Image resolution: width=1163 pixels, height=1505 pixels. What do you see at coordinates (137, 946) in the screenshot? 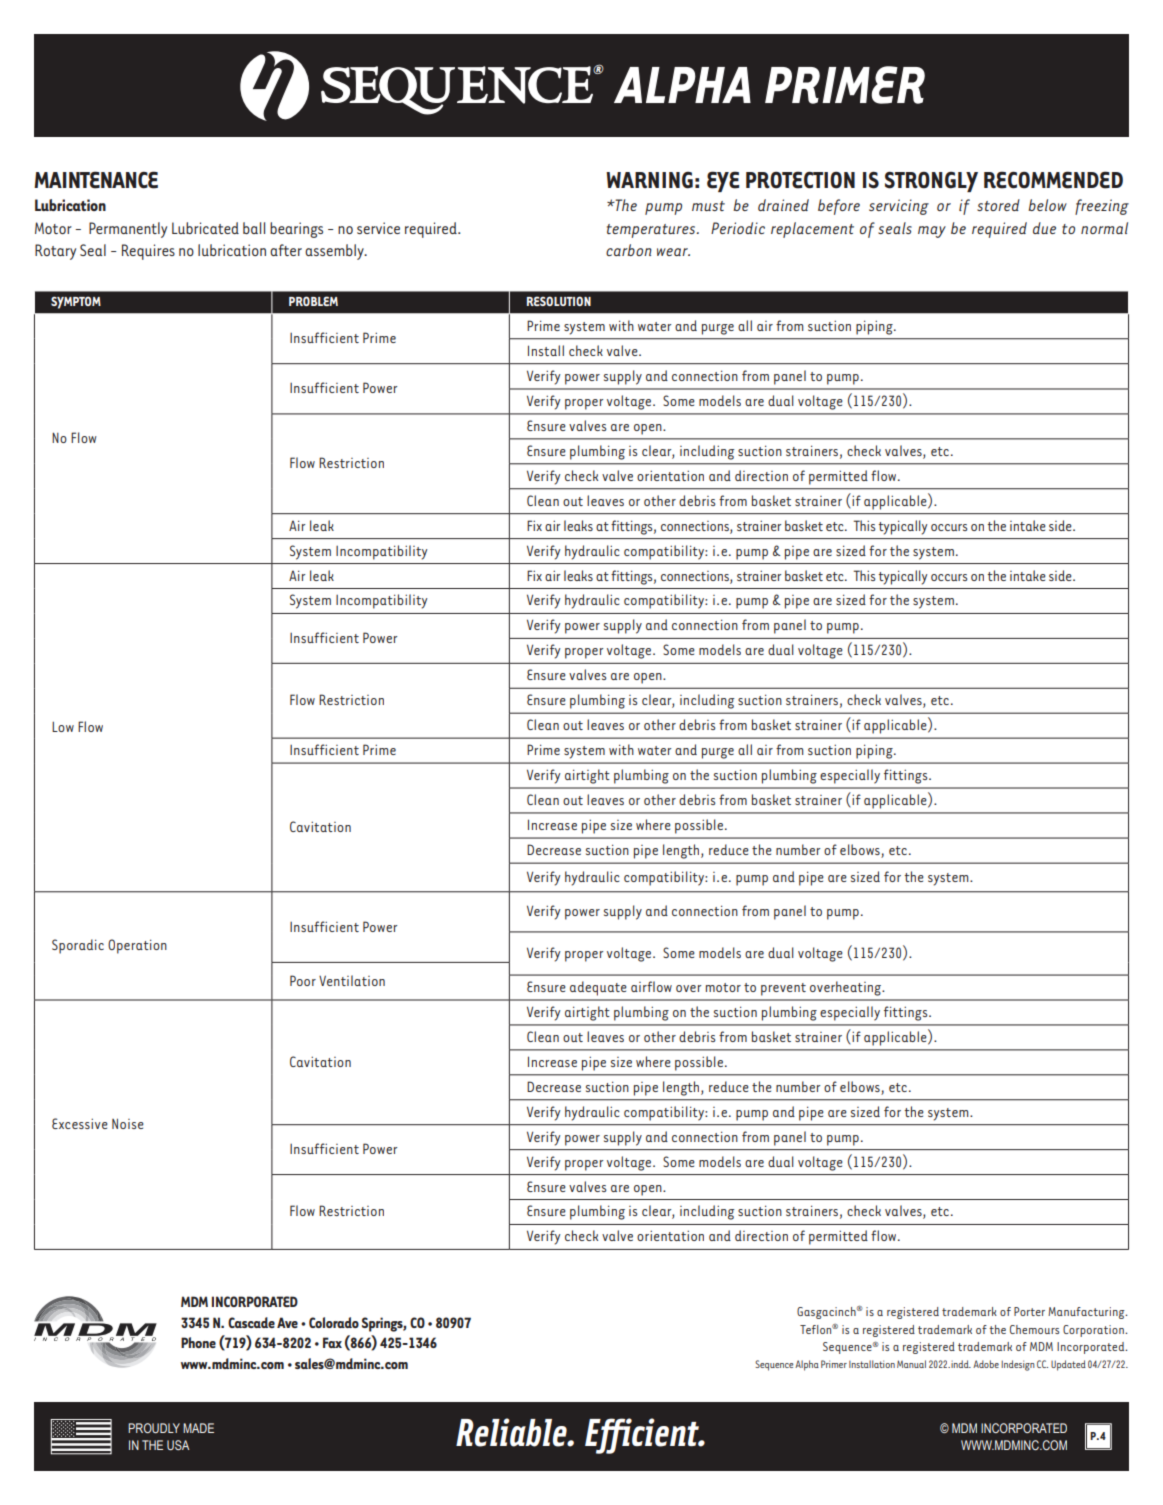
I see `Operation` at bounding box center [137, 946].
